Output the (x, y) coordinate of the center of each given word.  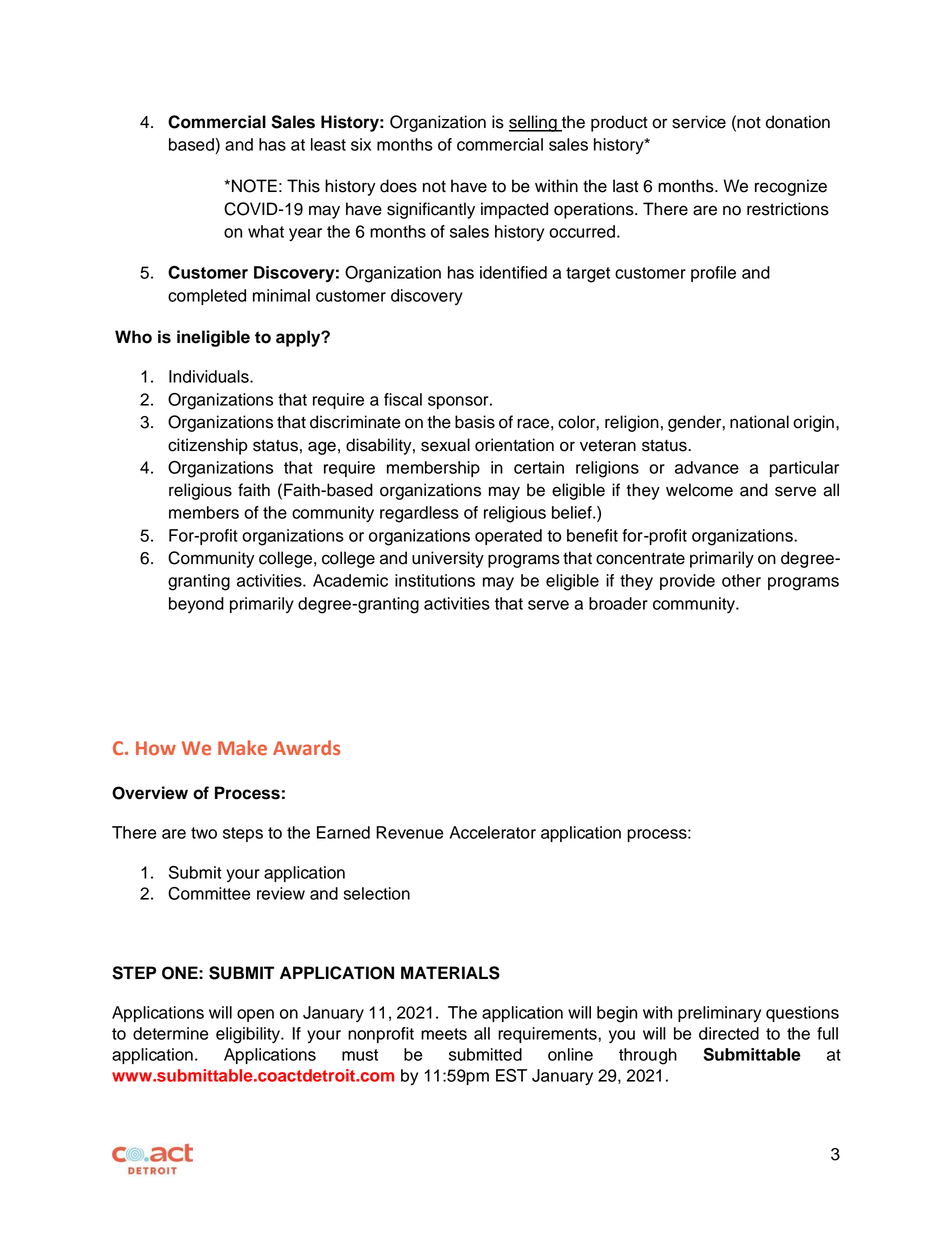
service (699, 122)
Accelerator (493, 832)
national (759, 422)
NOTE (254, 186)
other (741, 580)
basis (475, 422)
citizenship (208, 446)
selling (534, 123)
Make (242, 747)
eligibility (249, 1035)
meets (444, 1034)
